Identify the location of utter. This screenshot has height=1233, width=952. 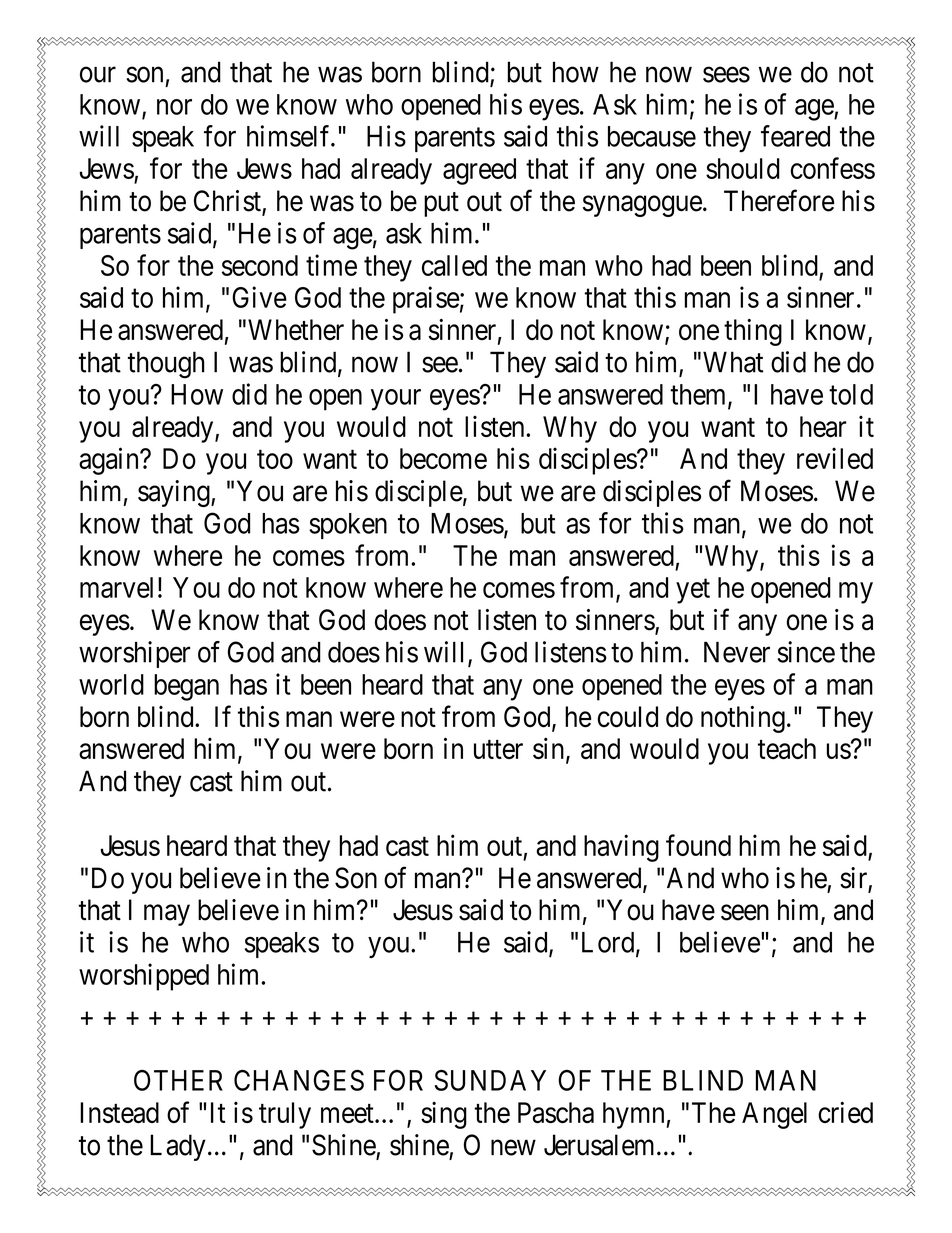
(498, 749).
